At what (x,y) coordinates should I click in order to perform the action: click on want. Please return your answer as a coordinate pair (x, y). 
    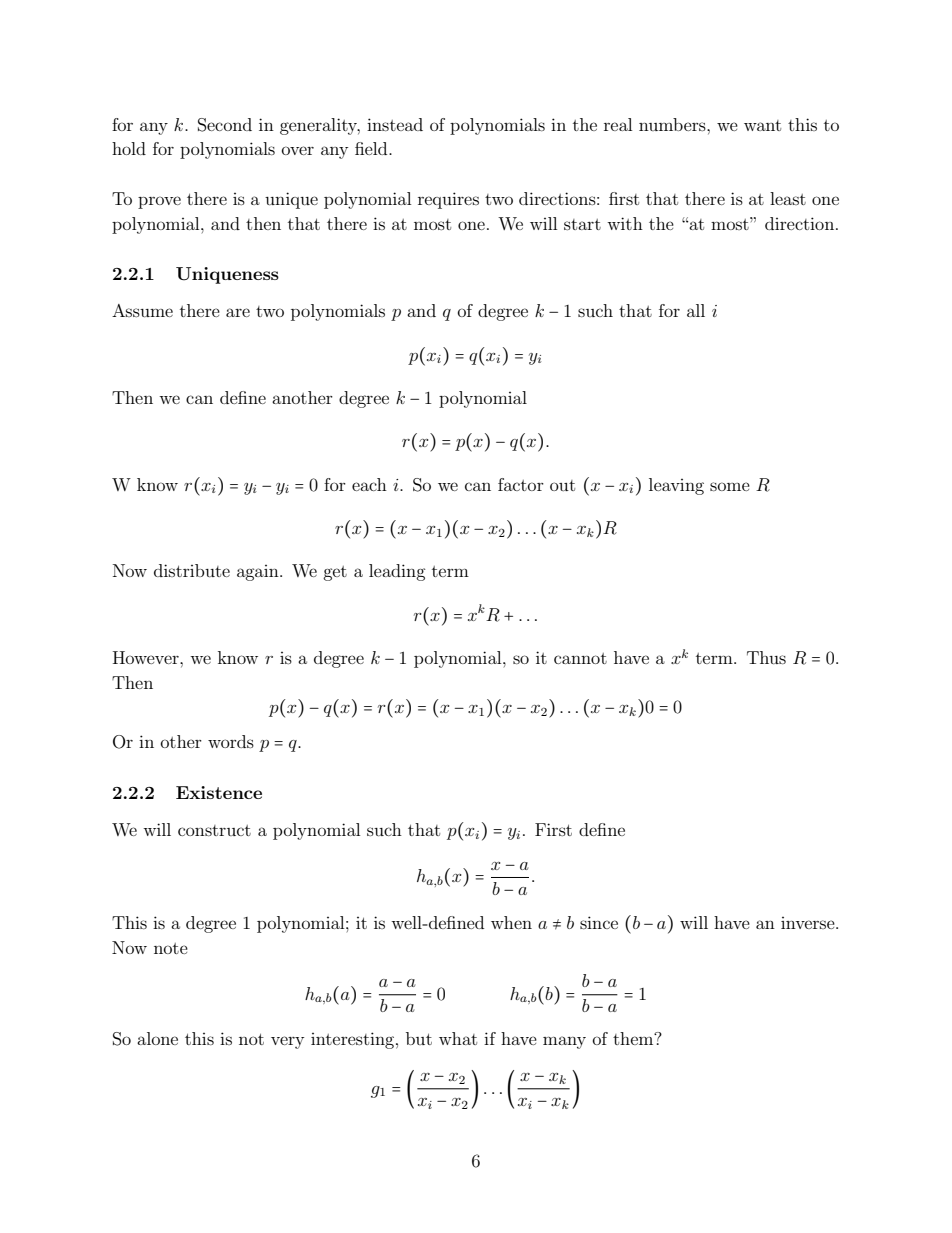
    Looking at the image, I should click on (762, 125).
